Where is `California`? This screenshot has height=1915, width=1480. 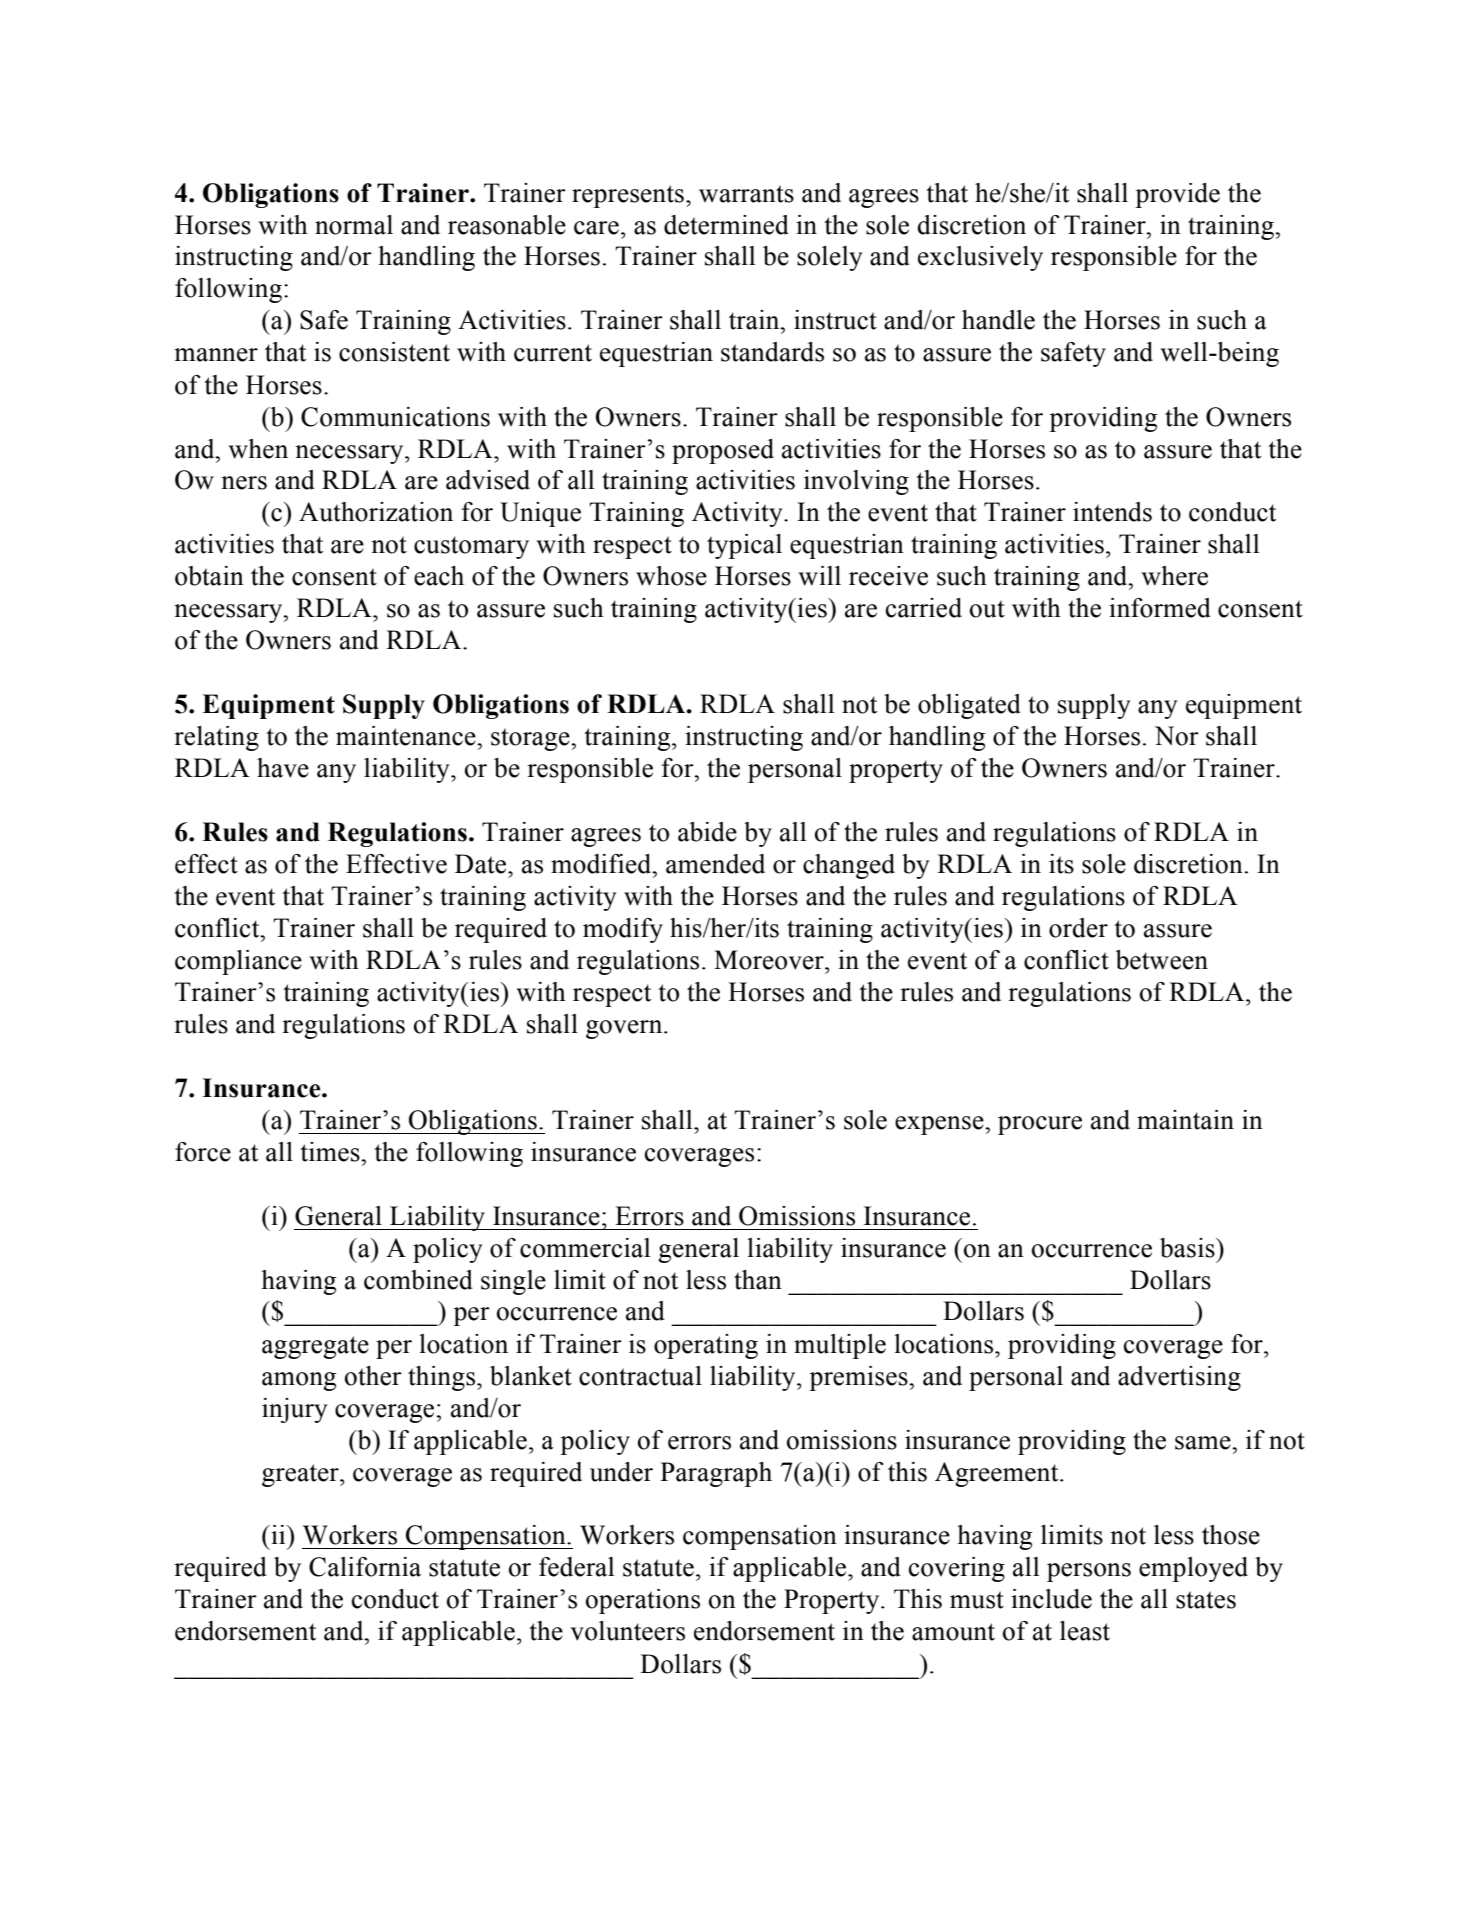
California is located at coordinates (365, 1567).
